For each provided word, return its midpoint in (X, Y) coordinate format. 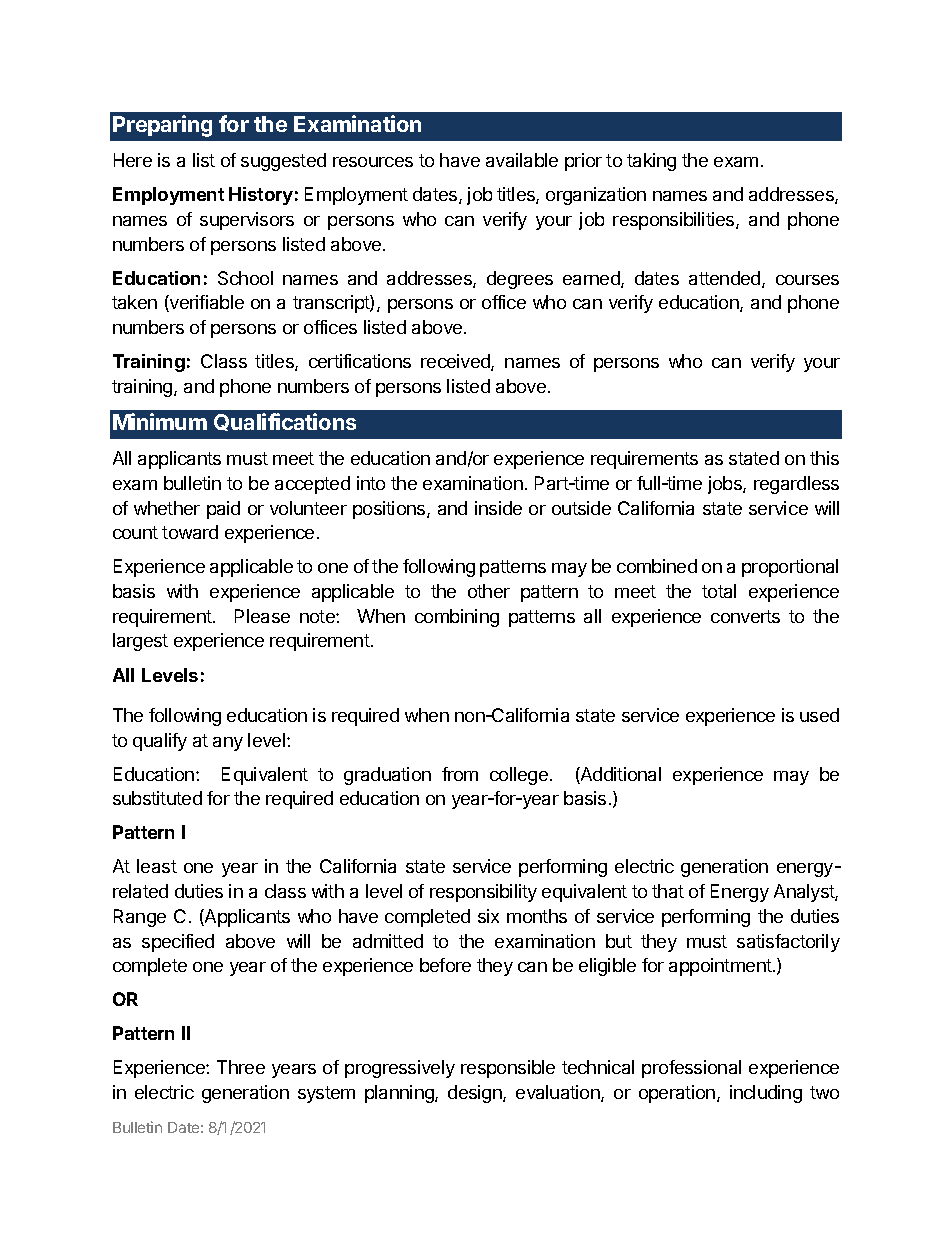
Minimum (160, 421)
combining (457, 618)
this (824, 458)
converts (745, 616)
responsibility (483, 893)
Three (241, 1067)
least (157, 866)
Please (262, 616)
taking (651, 162)
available (522, 160)
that (668, 891)
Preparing (162, 126)
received (456, 362)
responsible (508, 1069)
